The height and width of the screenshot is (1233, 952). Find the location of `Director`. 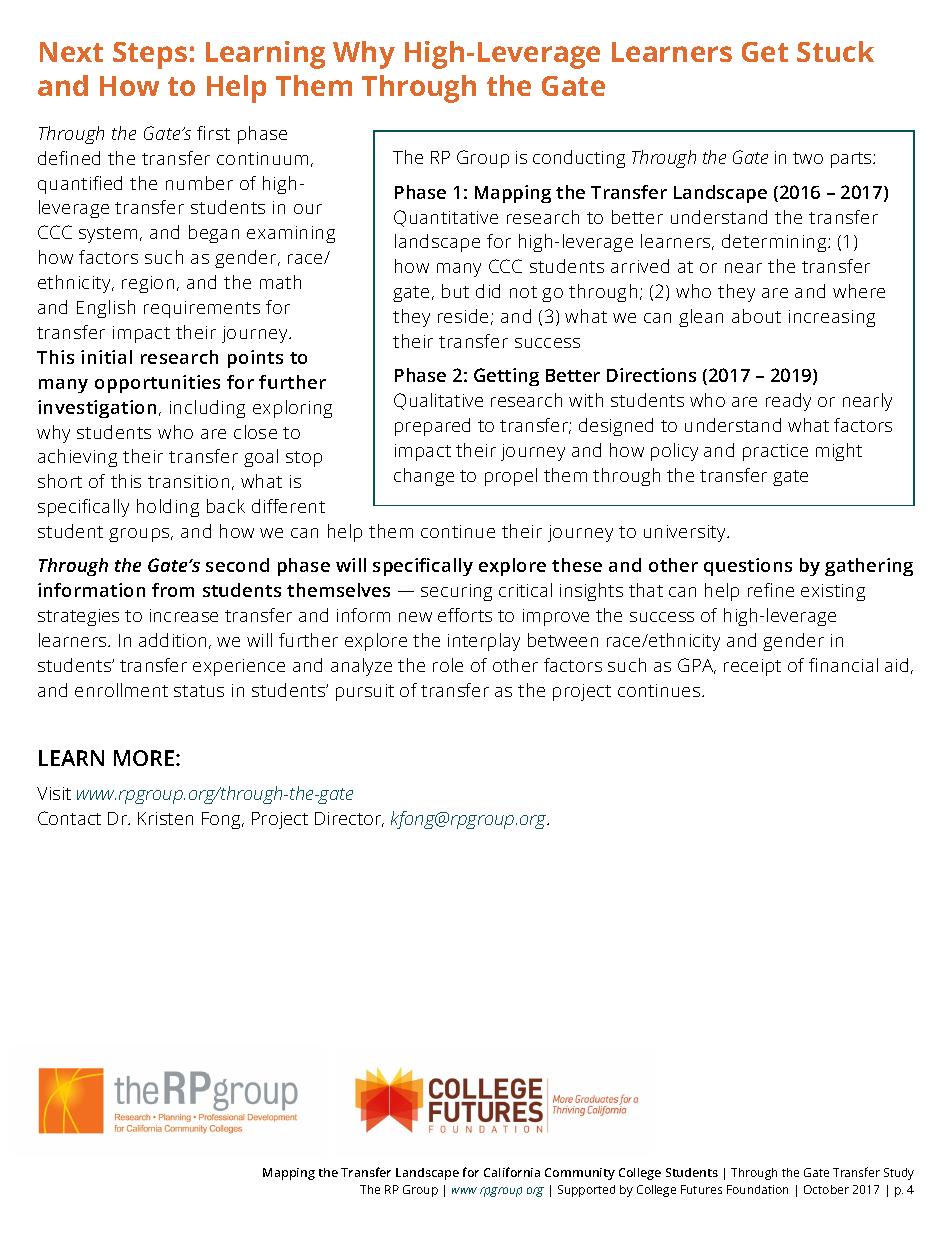

Director is located at coordinates (349, 819).
